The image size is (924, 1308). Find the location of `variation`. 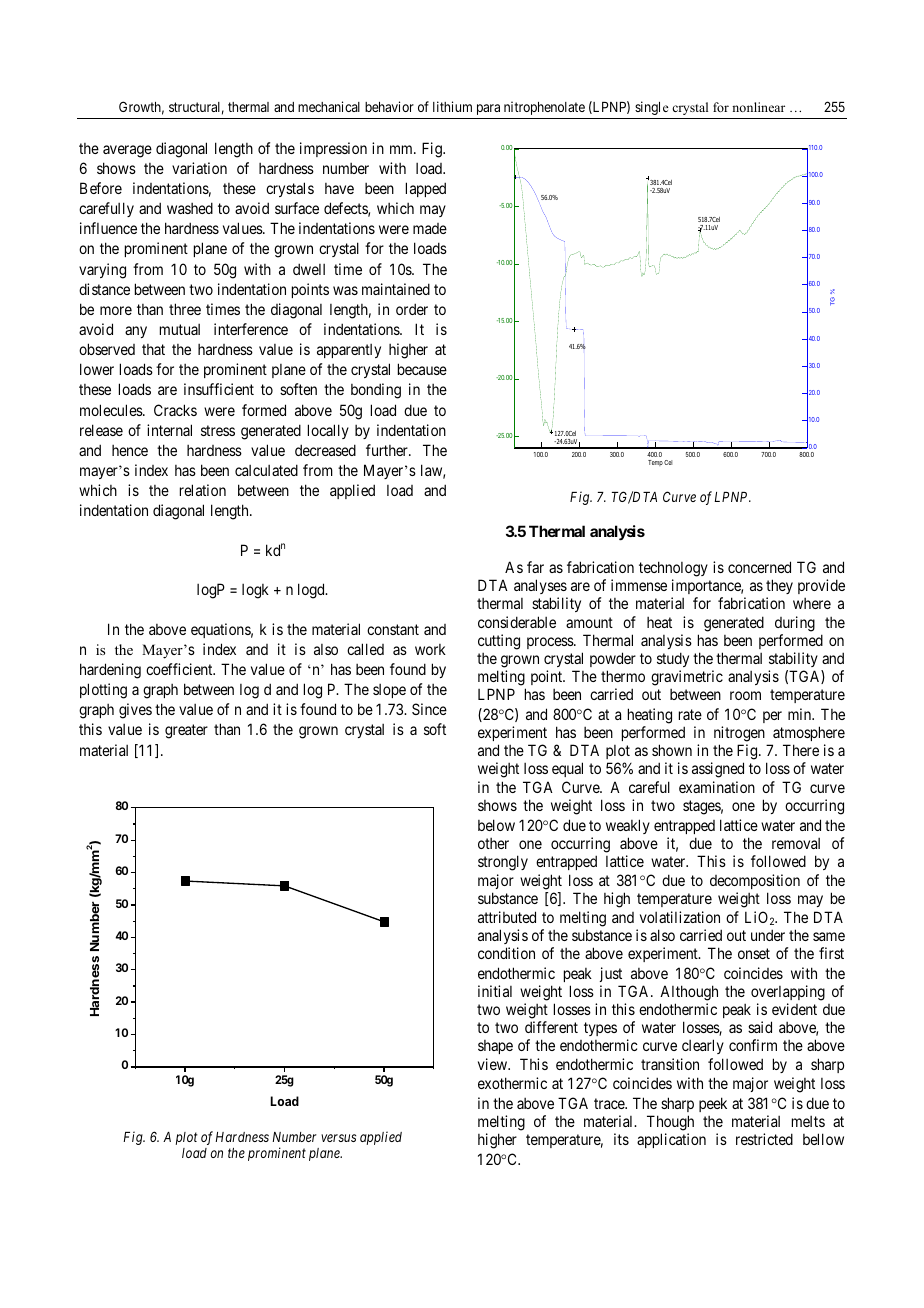

variation is located at coordinates (199, 168).
